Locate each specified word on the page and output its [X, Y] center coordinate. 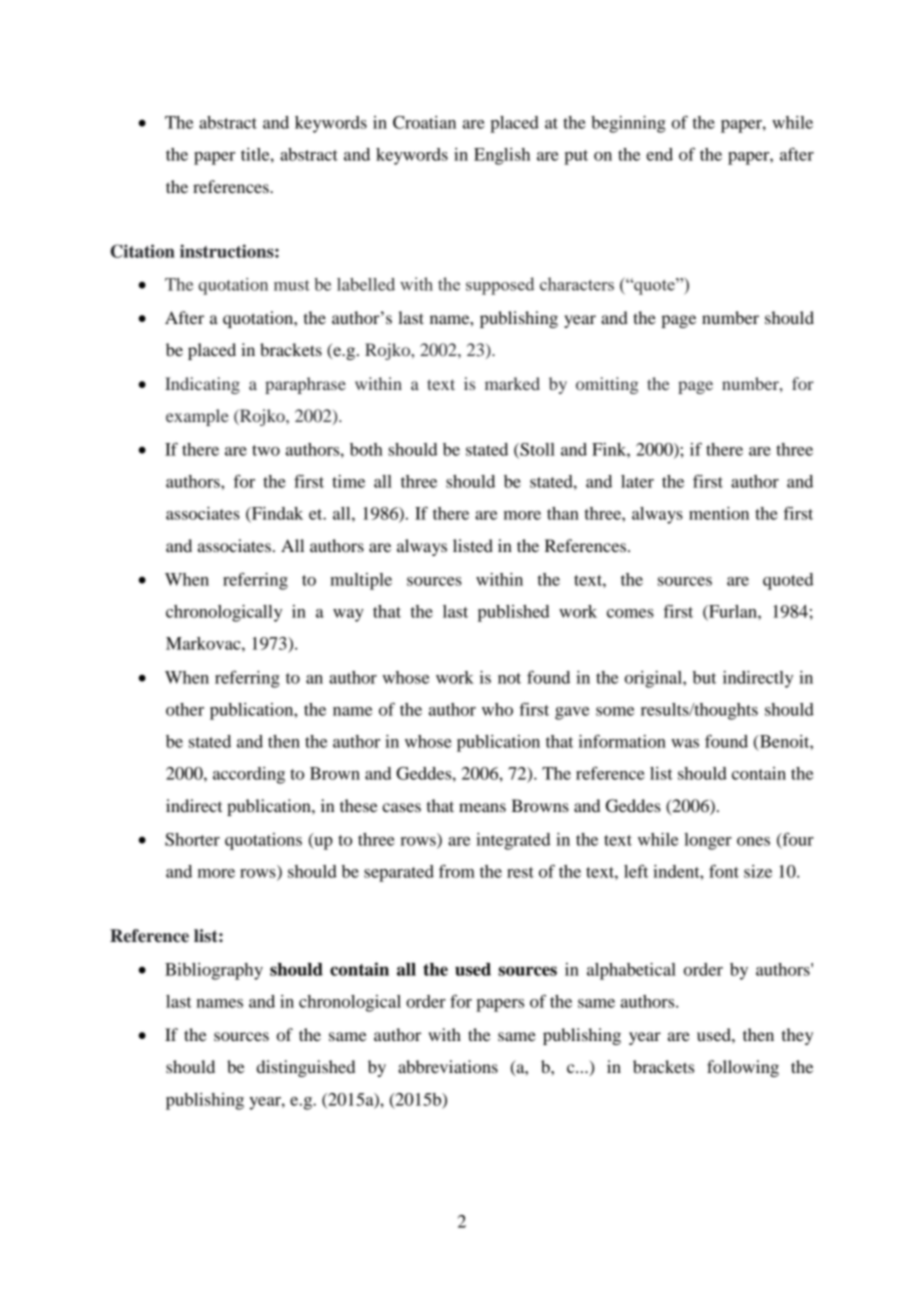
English [502, 156]
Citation [142, 251]
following [743, 1068]
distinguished [306, 1068]
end [659, 154]
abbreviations [448, 1066]
